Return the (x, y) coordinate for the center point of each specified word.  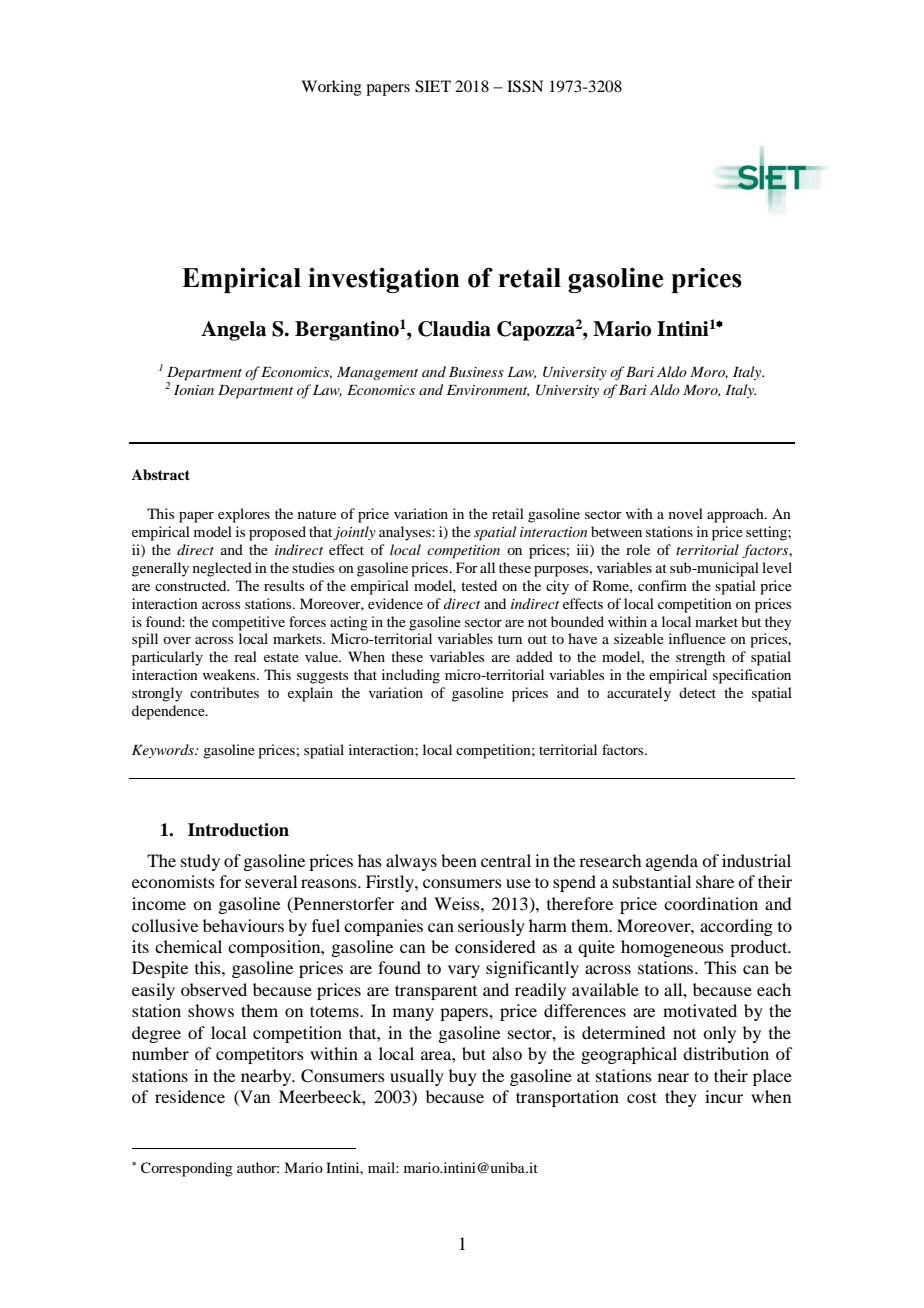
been (459, 860)
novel (686, 513)
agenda (672, 862)
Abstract (161, 475)
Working (331, 88)
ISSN (525, 86)
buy (463, 1077)
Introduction (238, 830)
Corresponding (187, 1169)
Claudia (454, 329)
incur (724, 1096)
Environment (488, 391)
